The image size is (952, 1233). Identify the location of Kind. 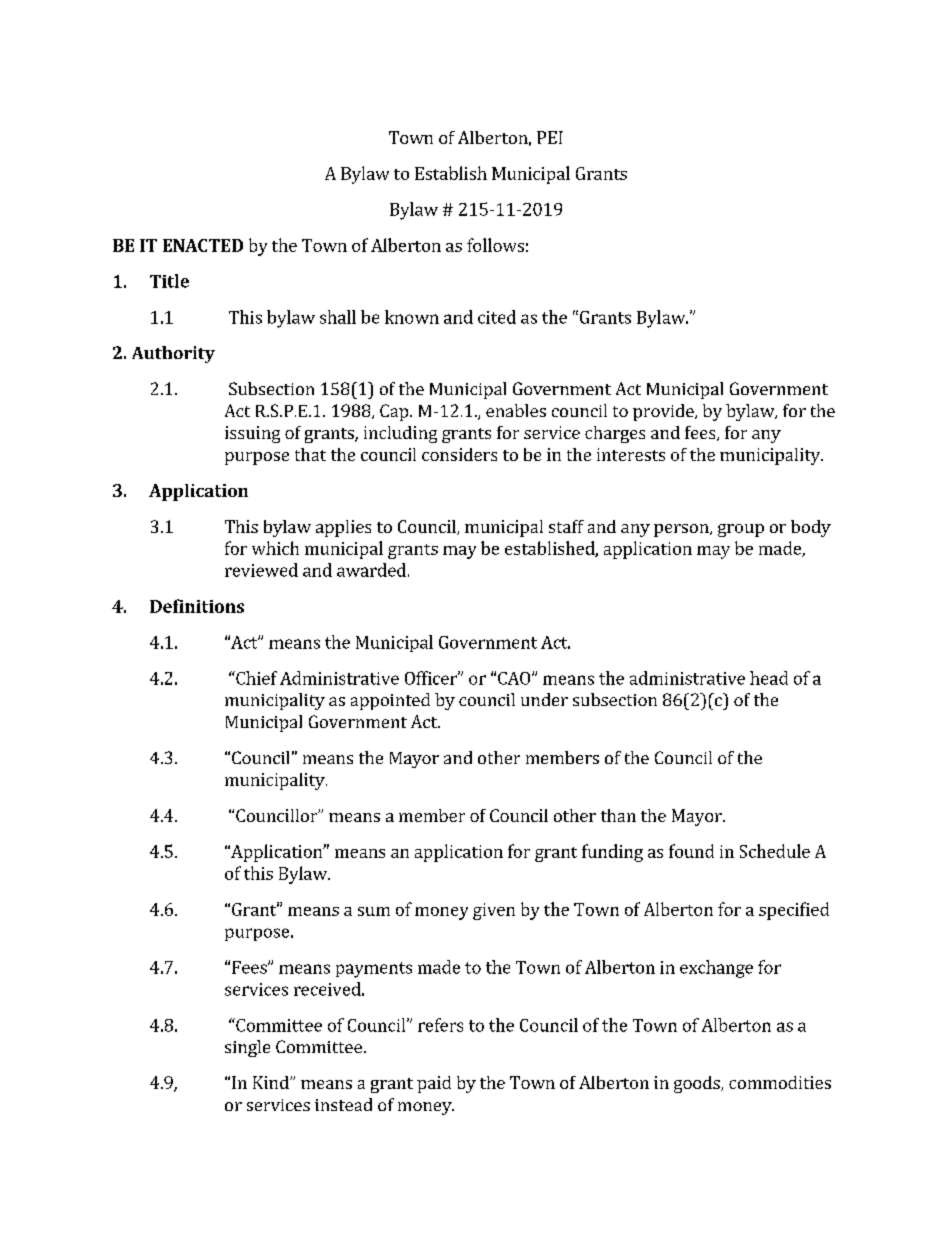
(272, 1082).
